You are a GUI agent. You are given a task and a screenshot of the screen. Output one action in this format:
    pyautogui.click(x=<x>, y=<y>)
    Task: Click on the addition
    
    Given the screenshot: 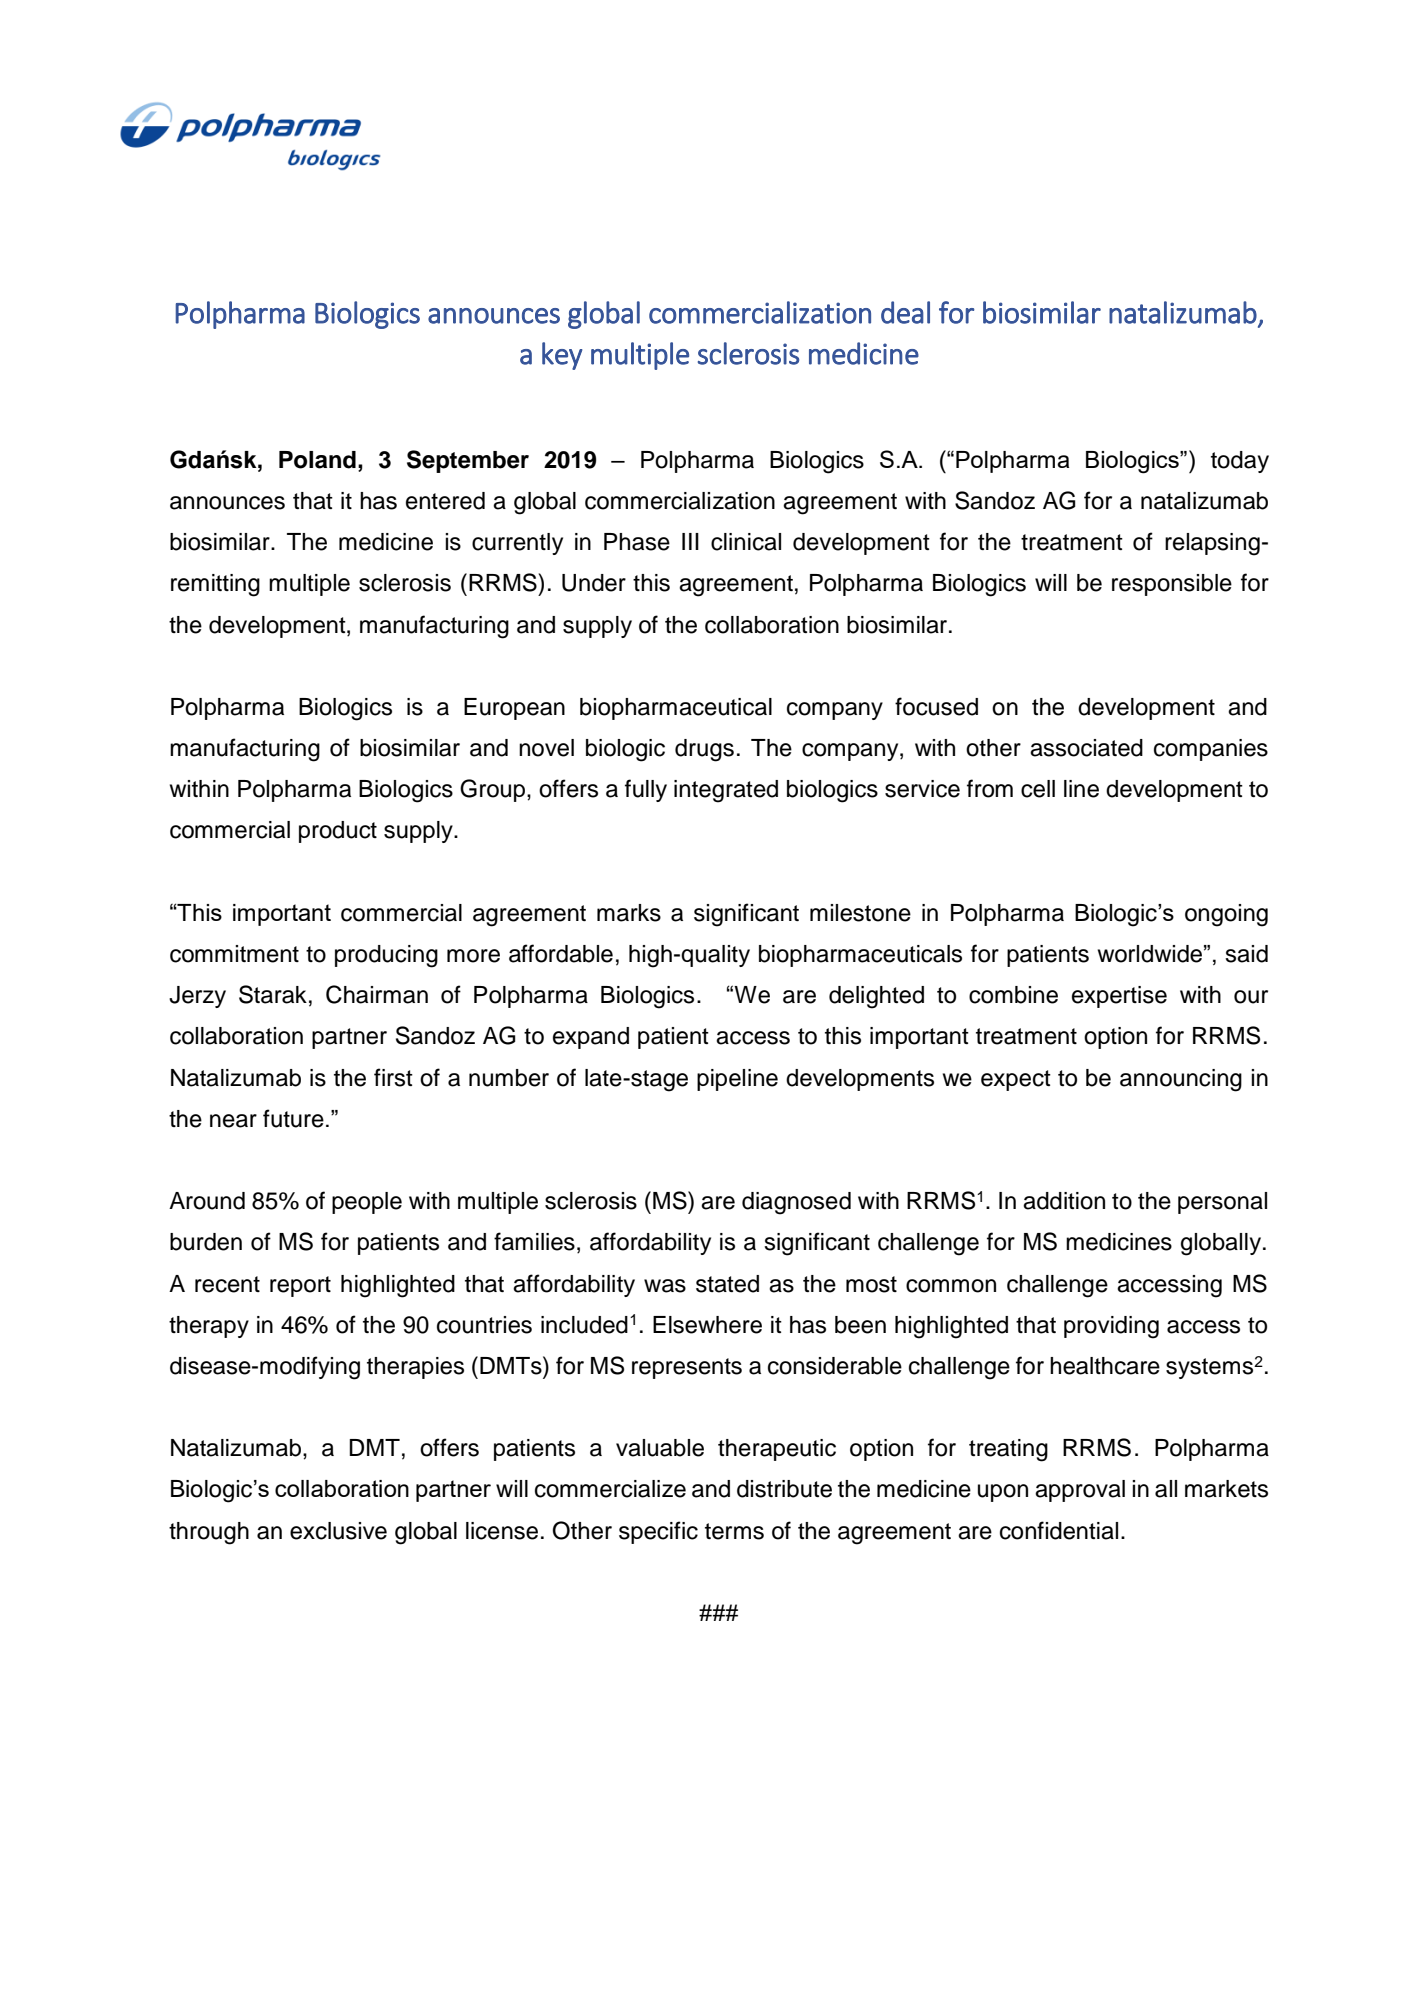 What is the action you would take?
    pyautogui.click(x=1064, y=1201)
